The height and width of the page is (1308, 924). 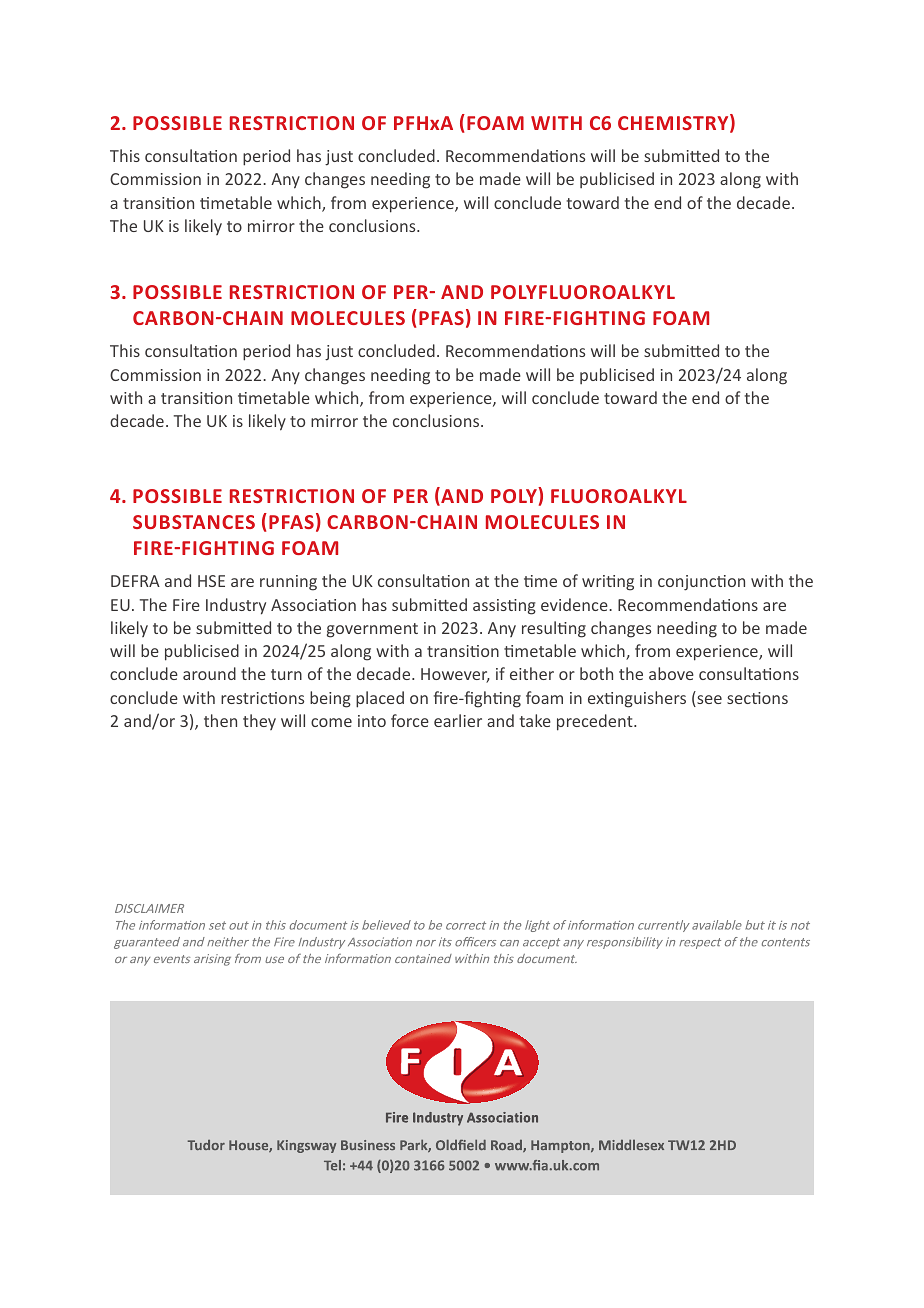 I want to click on see, so click(x=708, y=701).
